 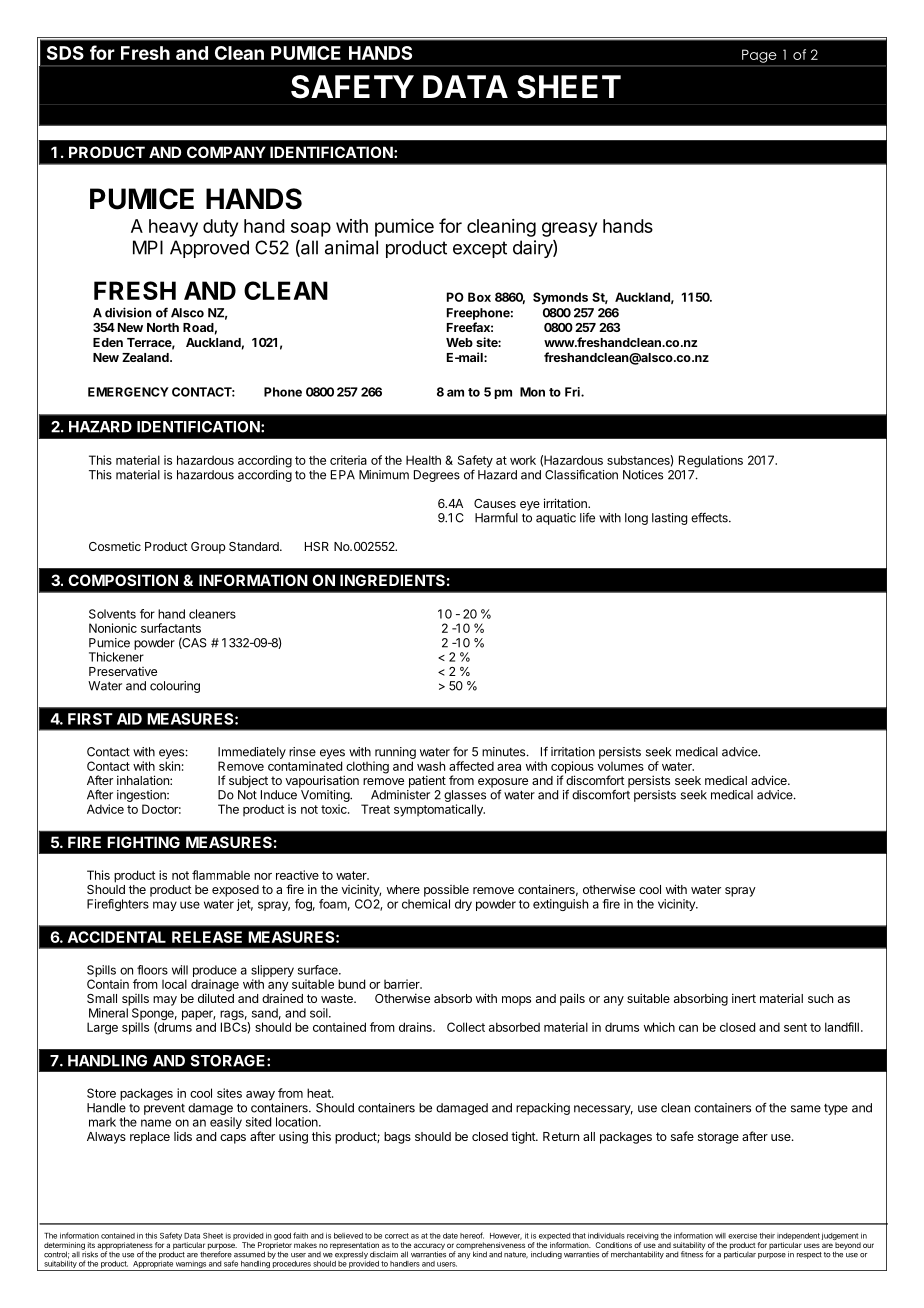 I want to click on SDS, so click(x=65, y=53).
